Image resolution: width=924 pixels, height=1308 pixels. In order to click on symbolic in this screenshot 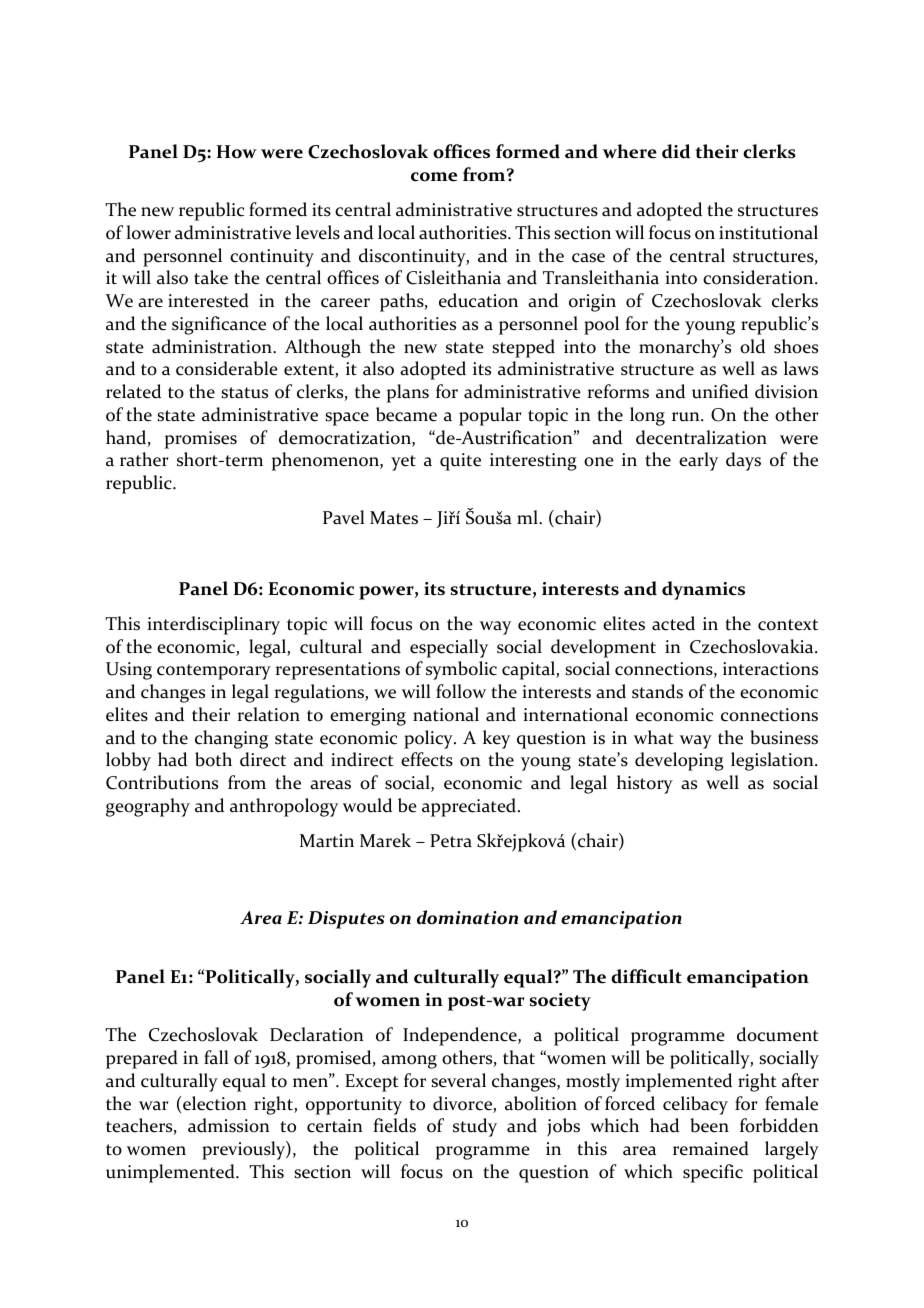, I will do `click(461, 670)`.
